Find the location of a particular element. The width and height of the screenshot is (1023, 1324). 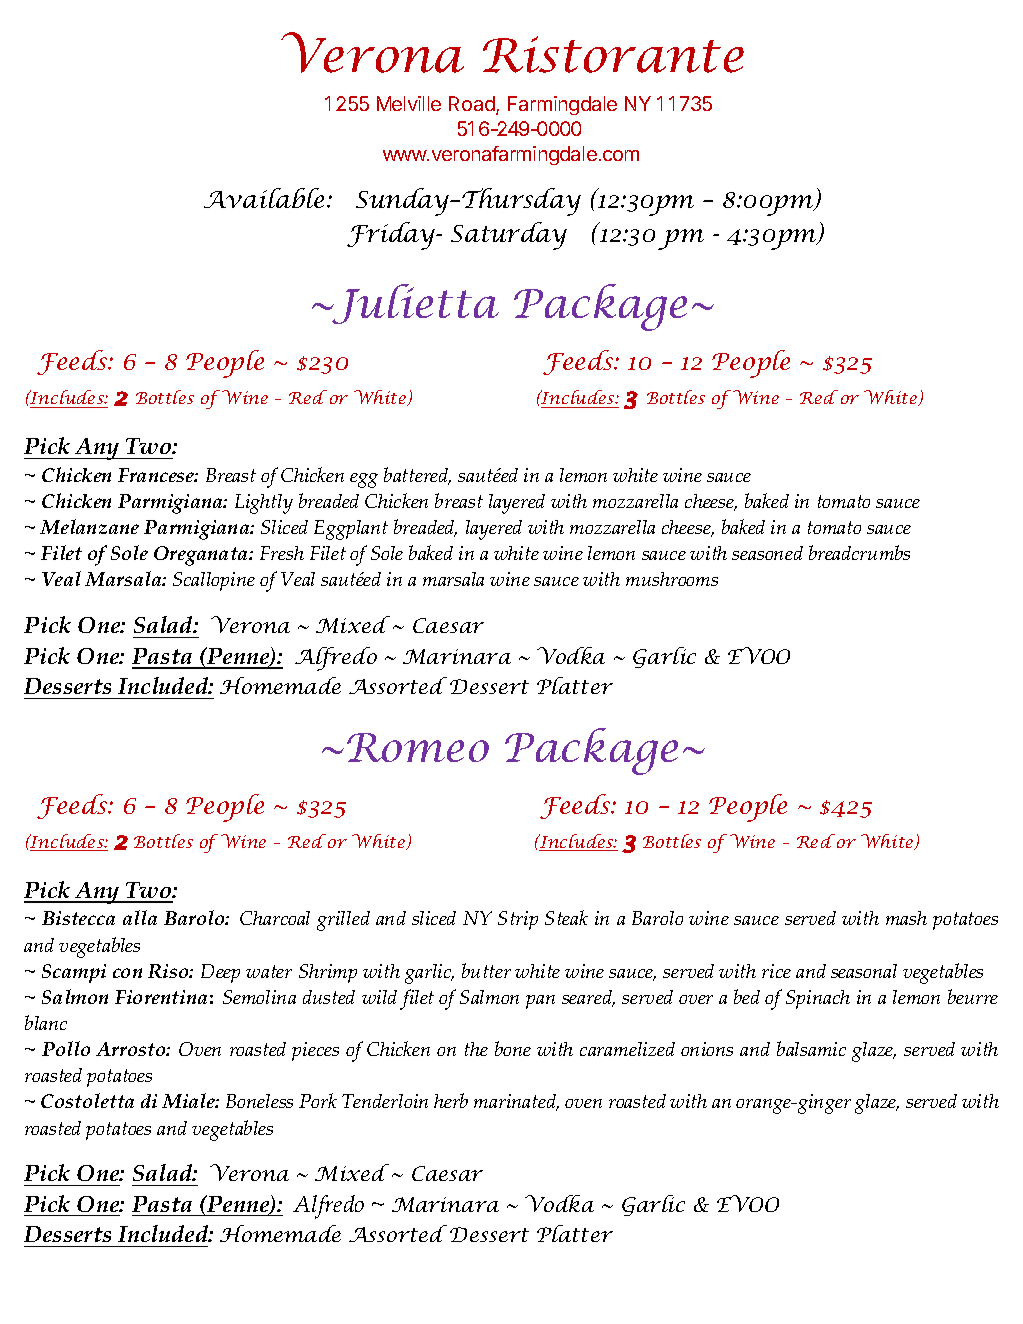

Strip is located at coordinates (518, 920).
